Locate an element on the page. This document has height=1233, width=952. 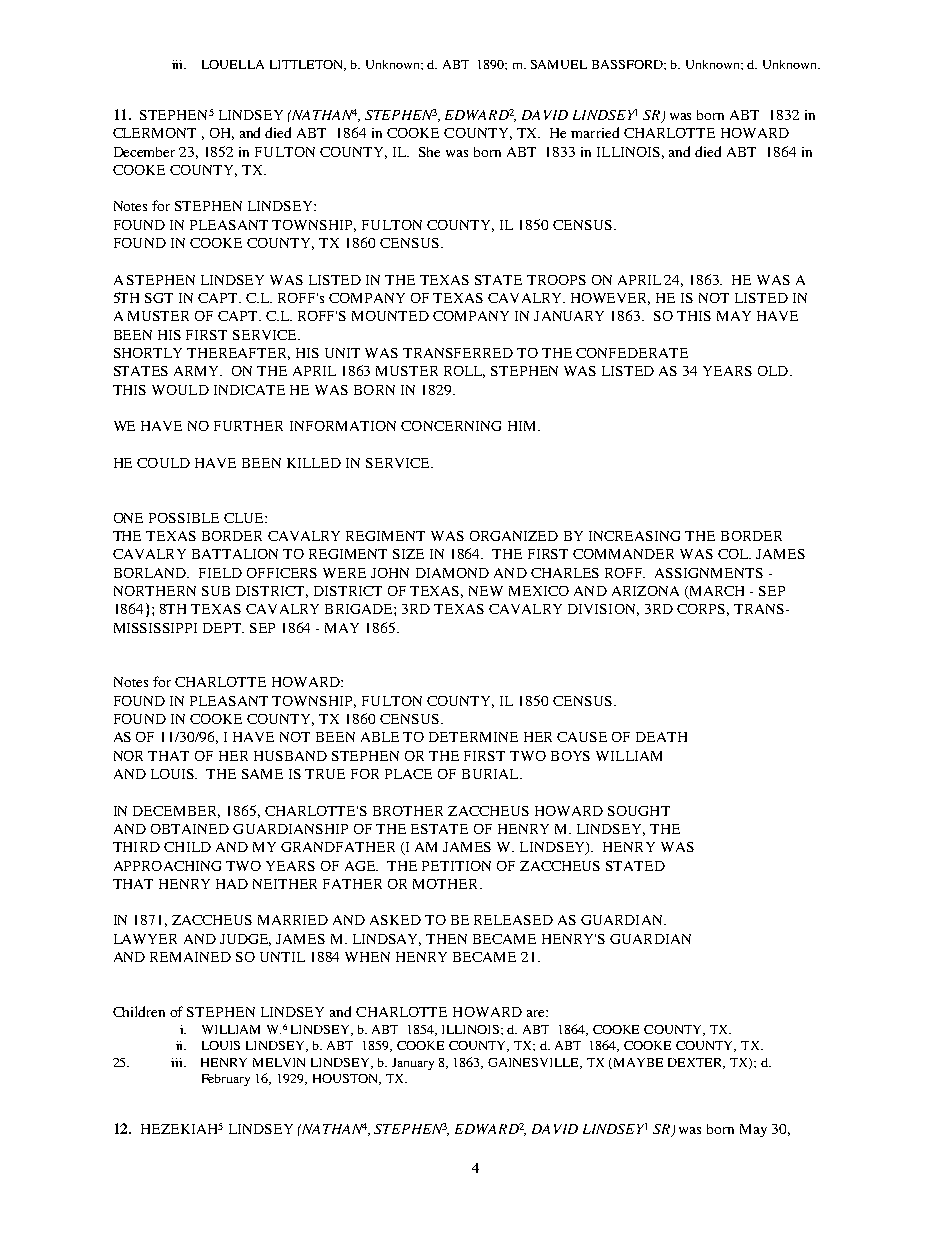
SAMUEL is located at coordinates (559, 64).
